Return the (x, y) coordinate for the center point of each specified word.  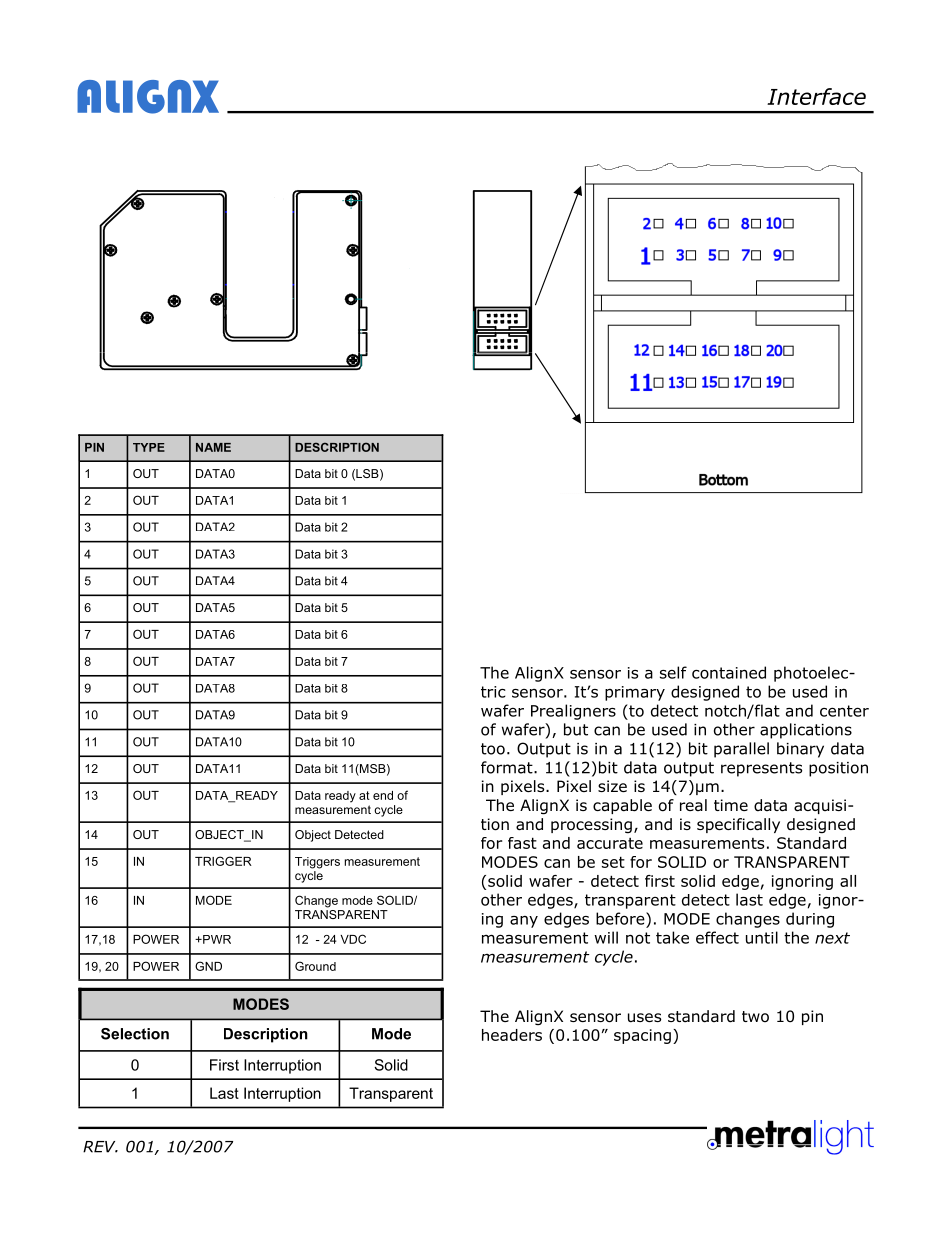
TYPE (149, 447)
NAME (213, 447)
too (493, 749)
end (383, 795)
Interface (816, 96)
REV (100, 1147)
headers (512, 1035)
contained (729, 672)
